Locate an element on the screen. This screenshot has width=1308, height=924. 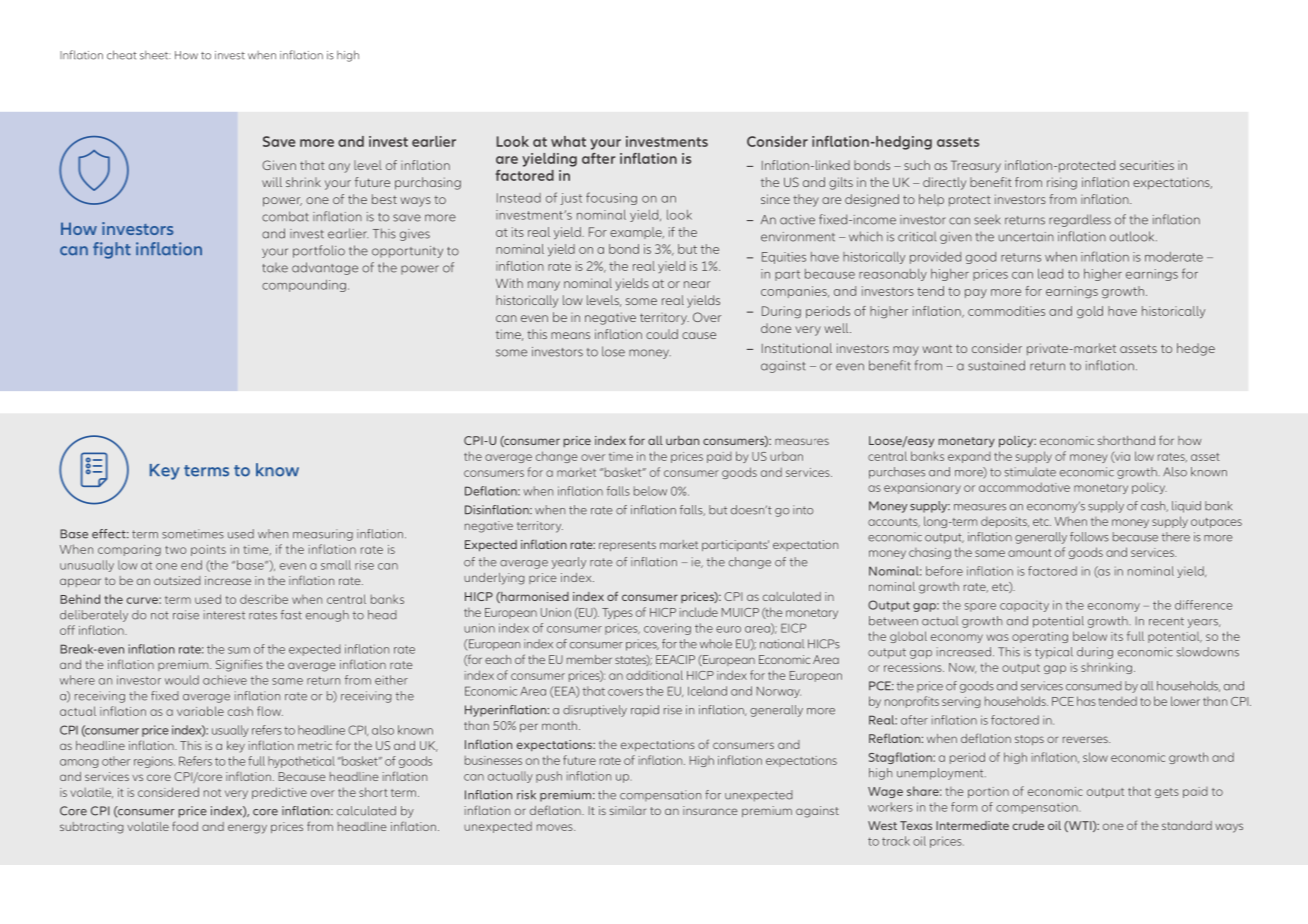
into is located at coordinates (803, 510).
